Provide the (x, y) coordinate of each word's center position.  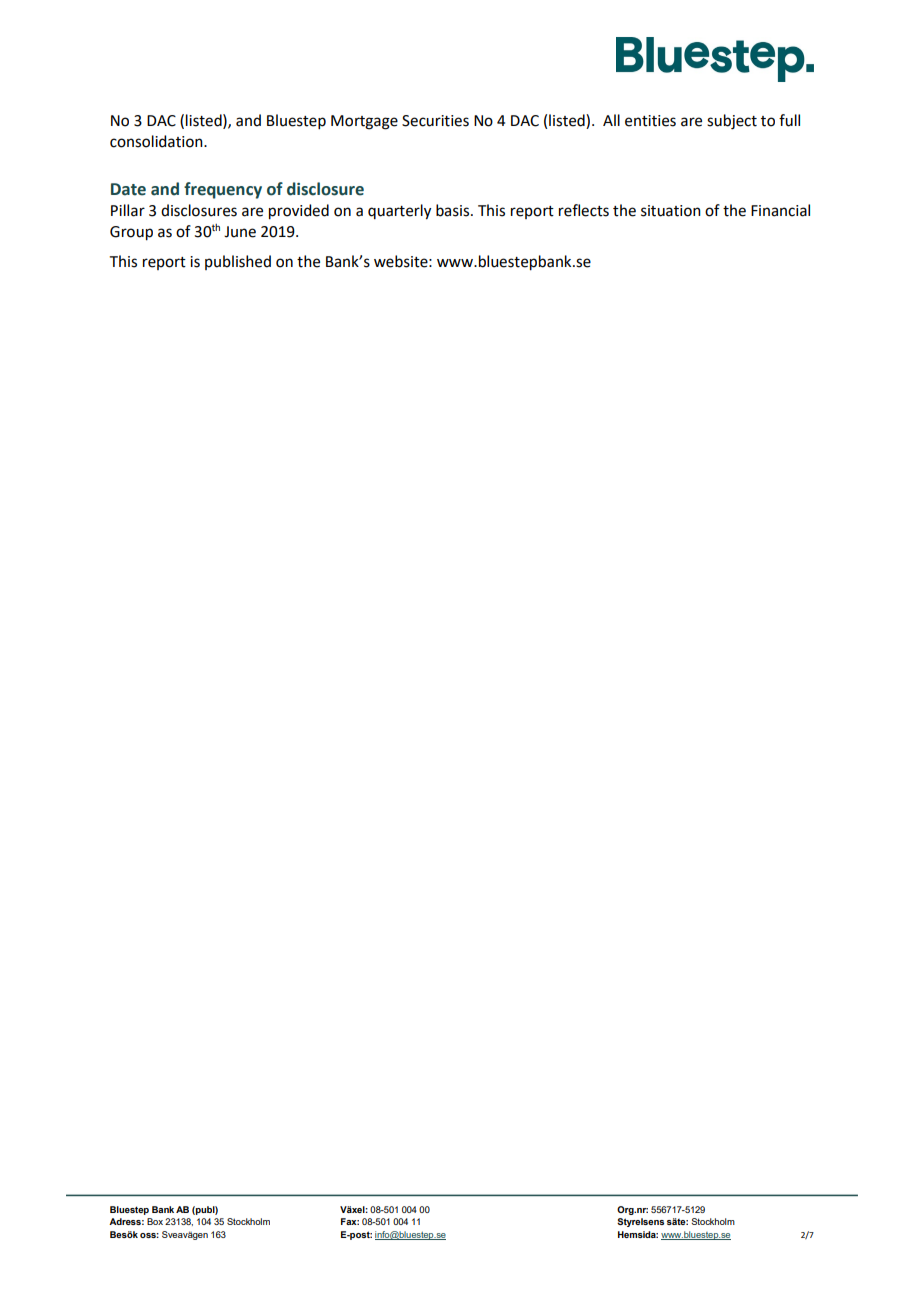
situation (671, 211)
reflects (584, 210)
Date (128, 189)
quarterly (399, 212)
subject (732, 122)
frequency (223, 190)
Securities (435, 121)
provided (299, 212)
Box (155, 1221)
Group (131, 233)
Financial (780, 210)
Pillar (128, 210)
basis (454, 210)
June (240, 232)
